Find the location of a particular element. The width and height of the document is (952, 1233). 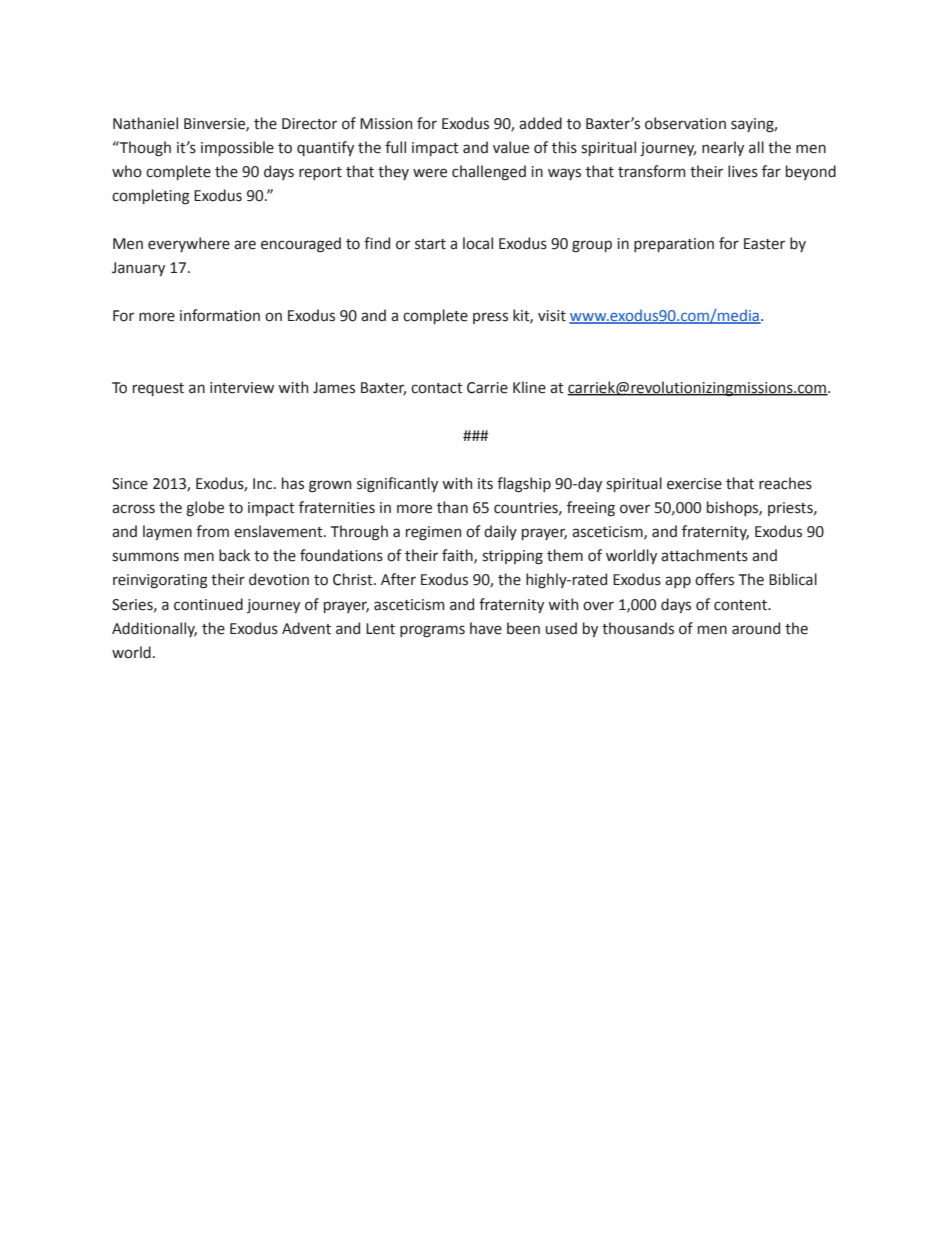

local is located at coordinates (478, 243).
